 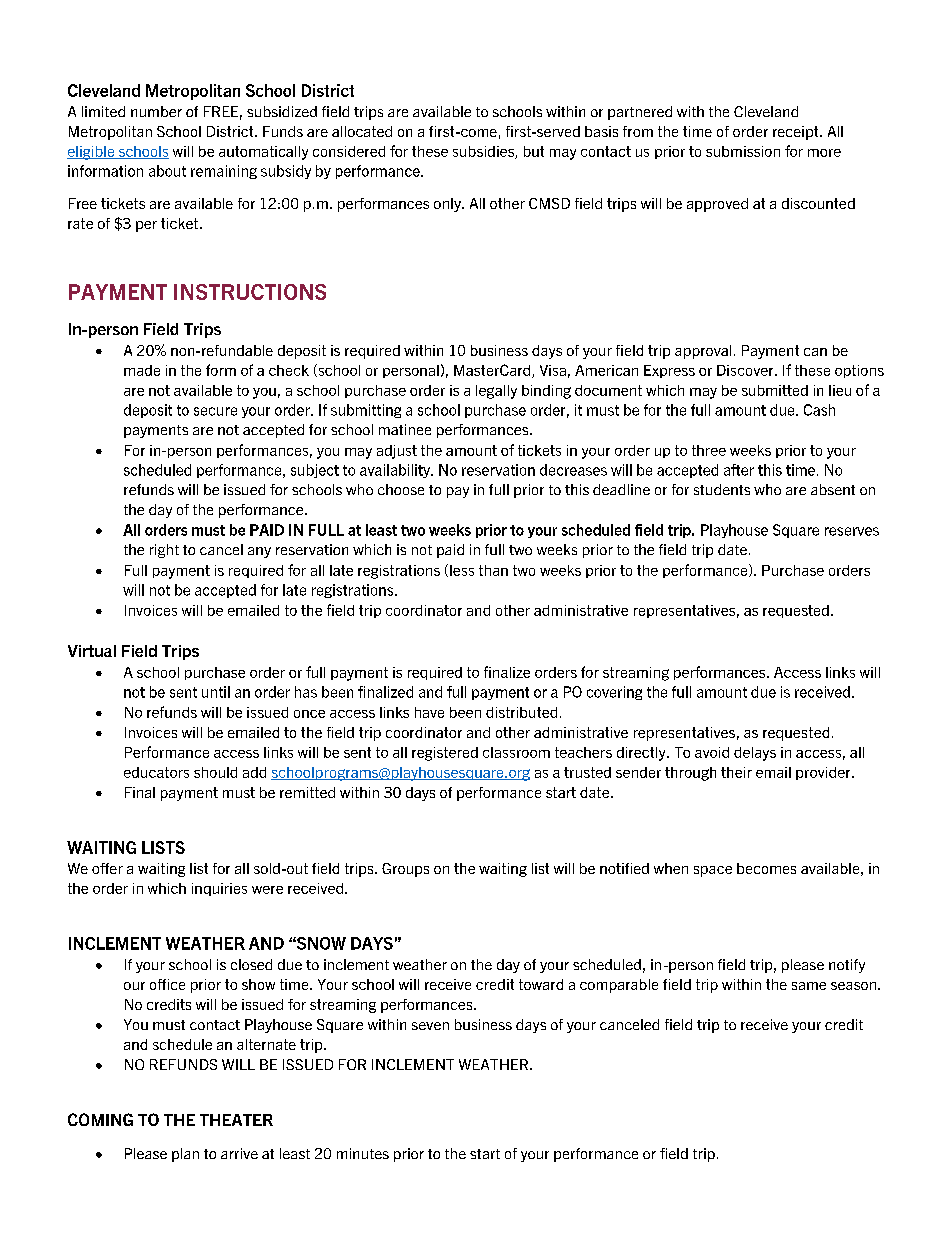 What do you see at coordinates (167, 171) in the document?
I see `about` at bounding box center [167, 171].
